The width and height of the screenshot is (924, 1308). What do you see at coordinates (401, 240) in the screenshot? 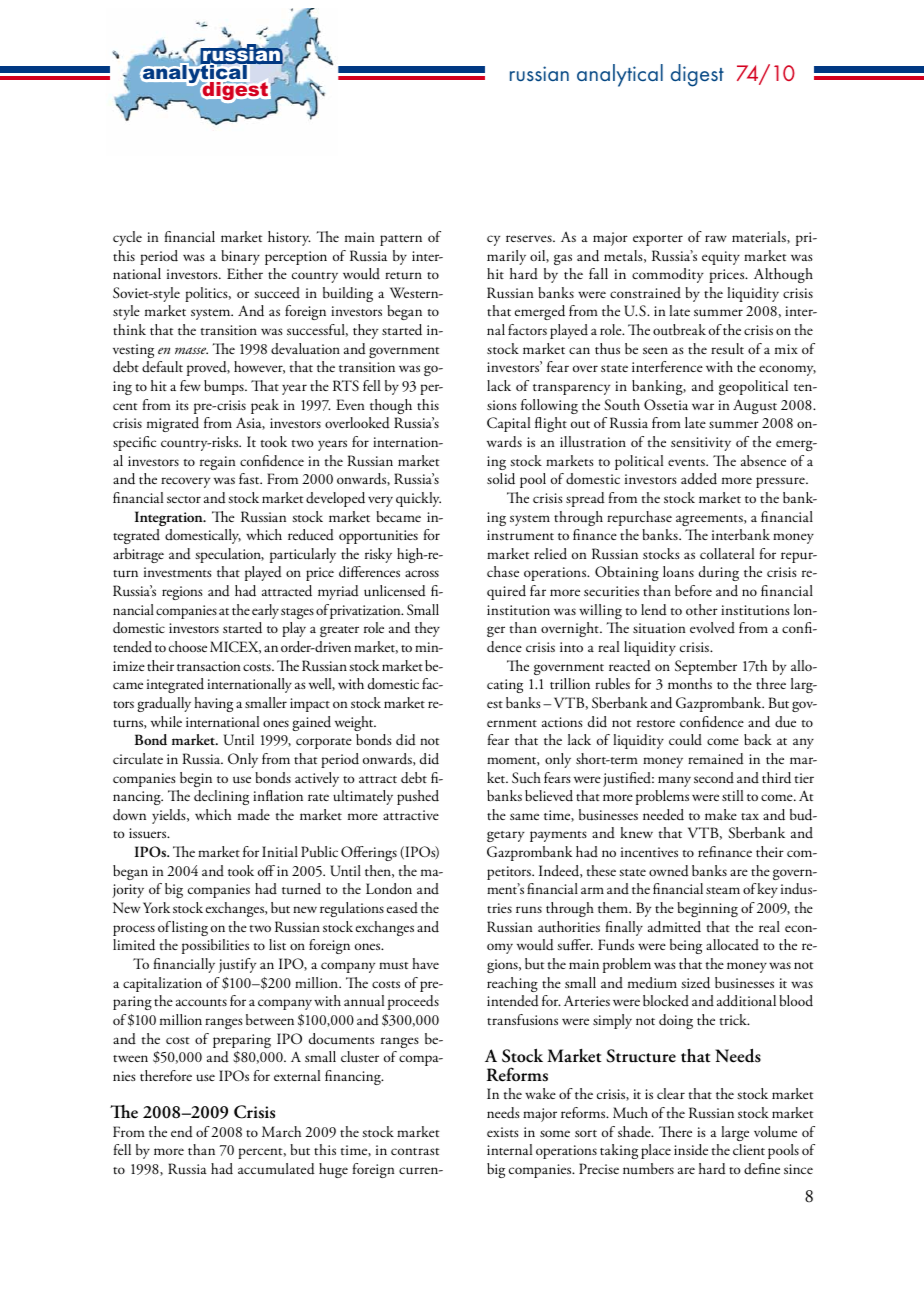
I see `pattern` at bounding box center [401, 240].
